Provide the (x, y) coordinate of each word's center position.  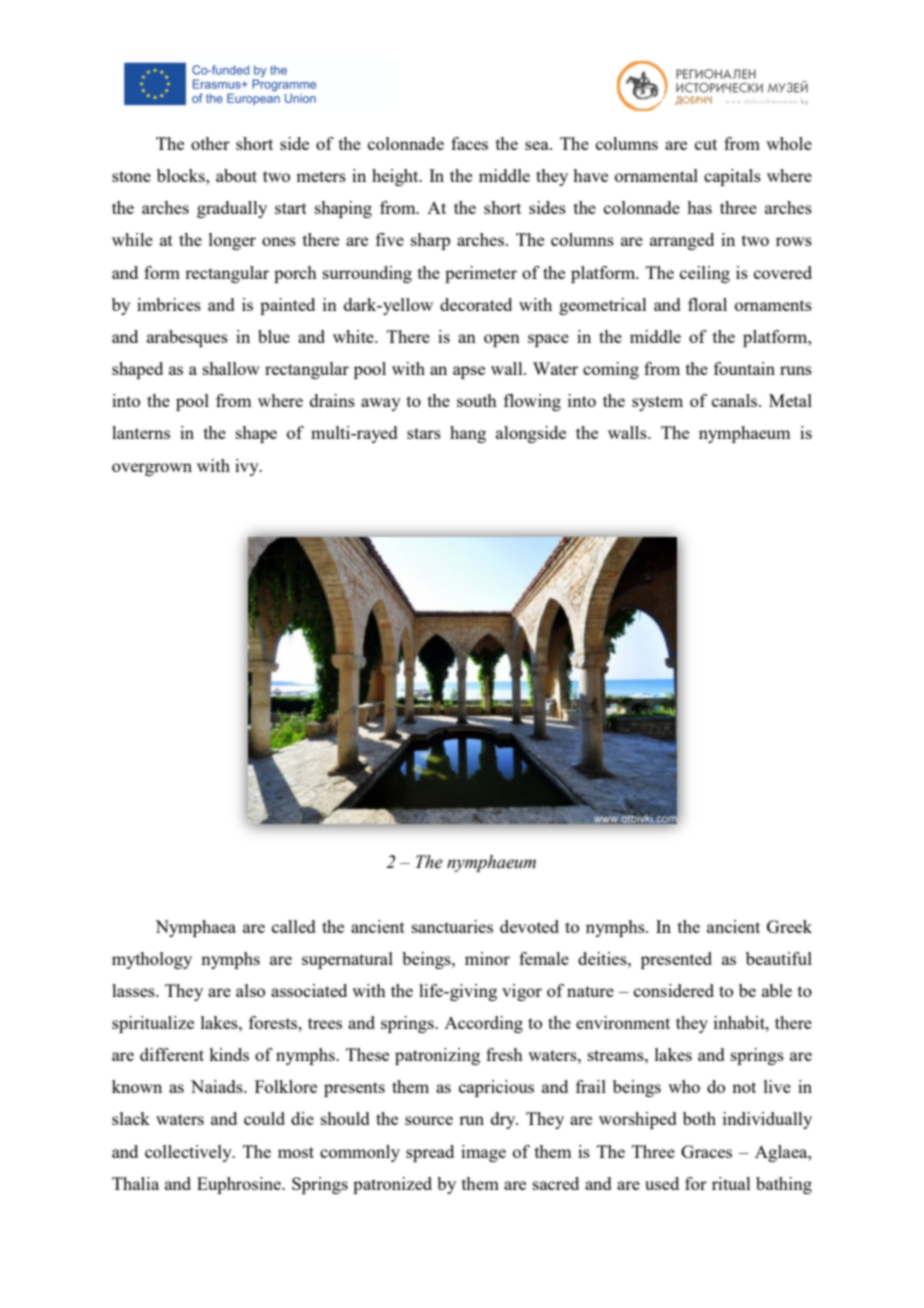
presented (676, 960)
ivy (248, 467)
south (477, 400)
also (250, 990)
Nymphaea (195, 928)
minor (487, 958)
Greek (789, 926)
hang (468, 434)
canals (736, 400)
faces (469, 143)
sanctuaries (452, 926)
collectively (189, 1153)
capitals (732, 177)
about (236, 175)
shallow (231, 368)
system (657, 403)
